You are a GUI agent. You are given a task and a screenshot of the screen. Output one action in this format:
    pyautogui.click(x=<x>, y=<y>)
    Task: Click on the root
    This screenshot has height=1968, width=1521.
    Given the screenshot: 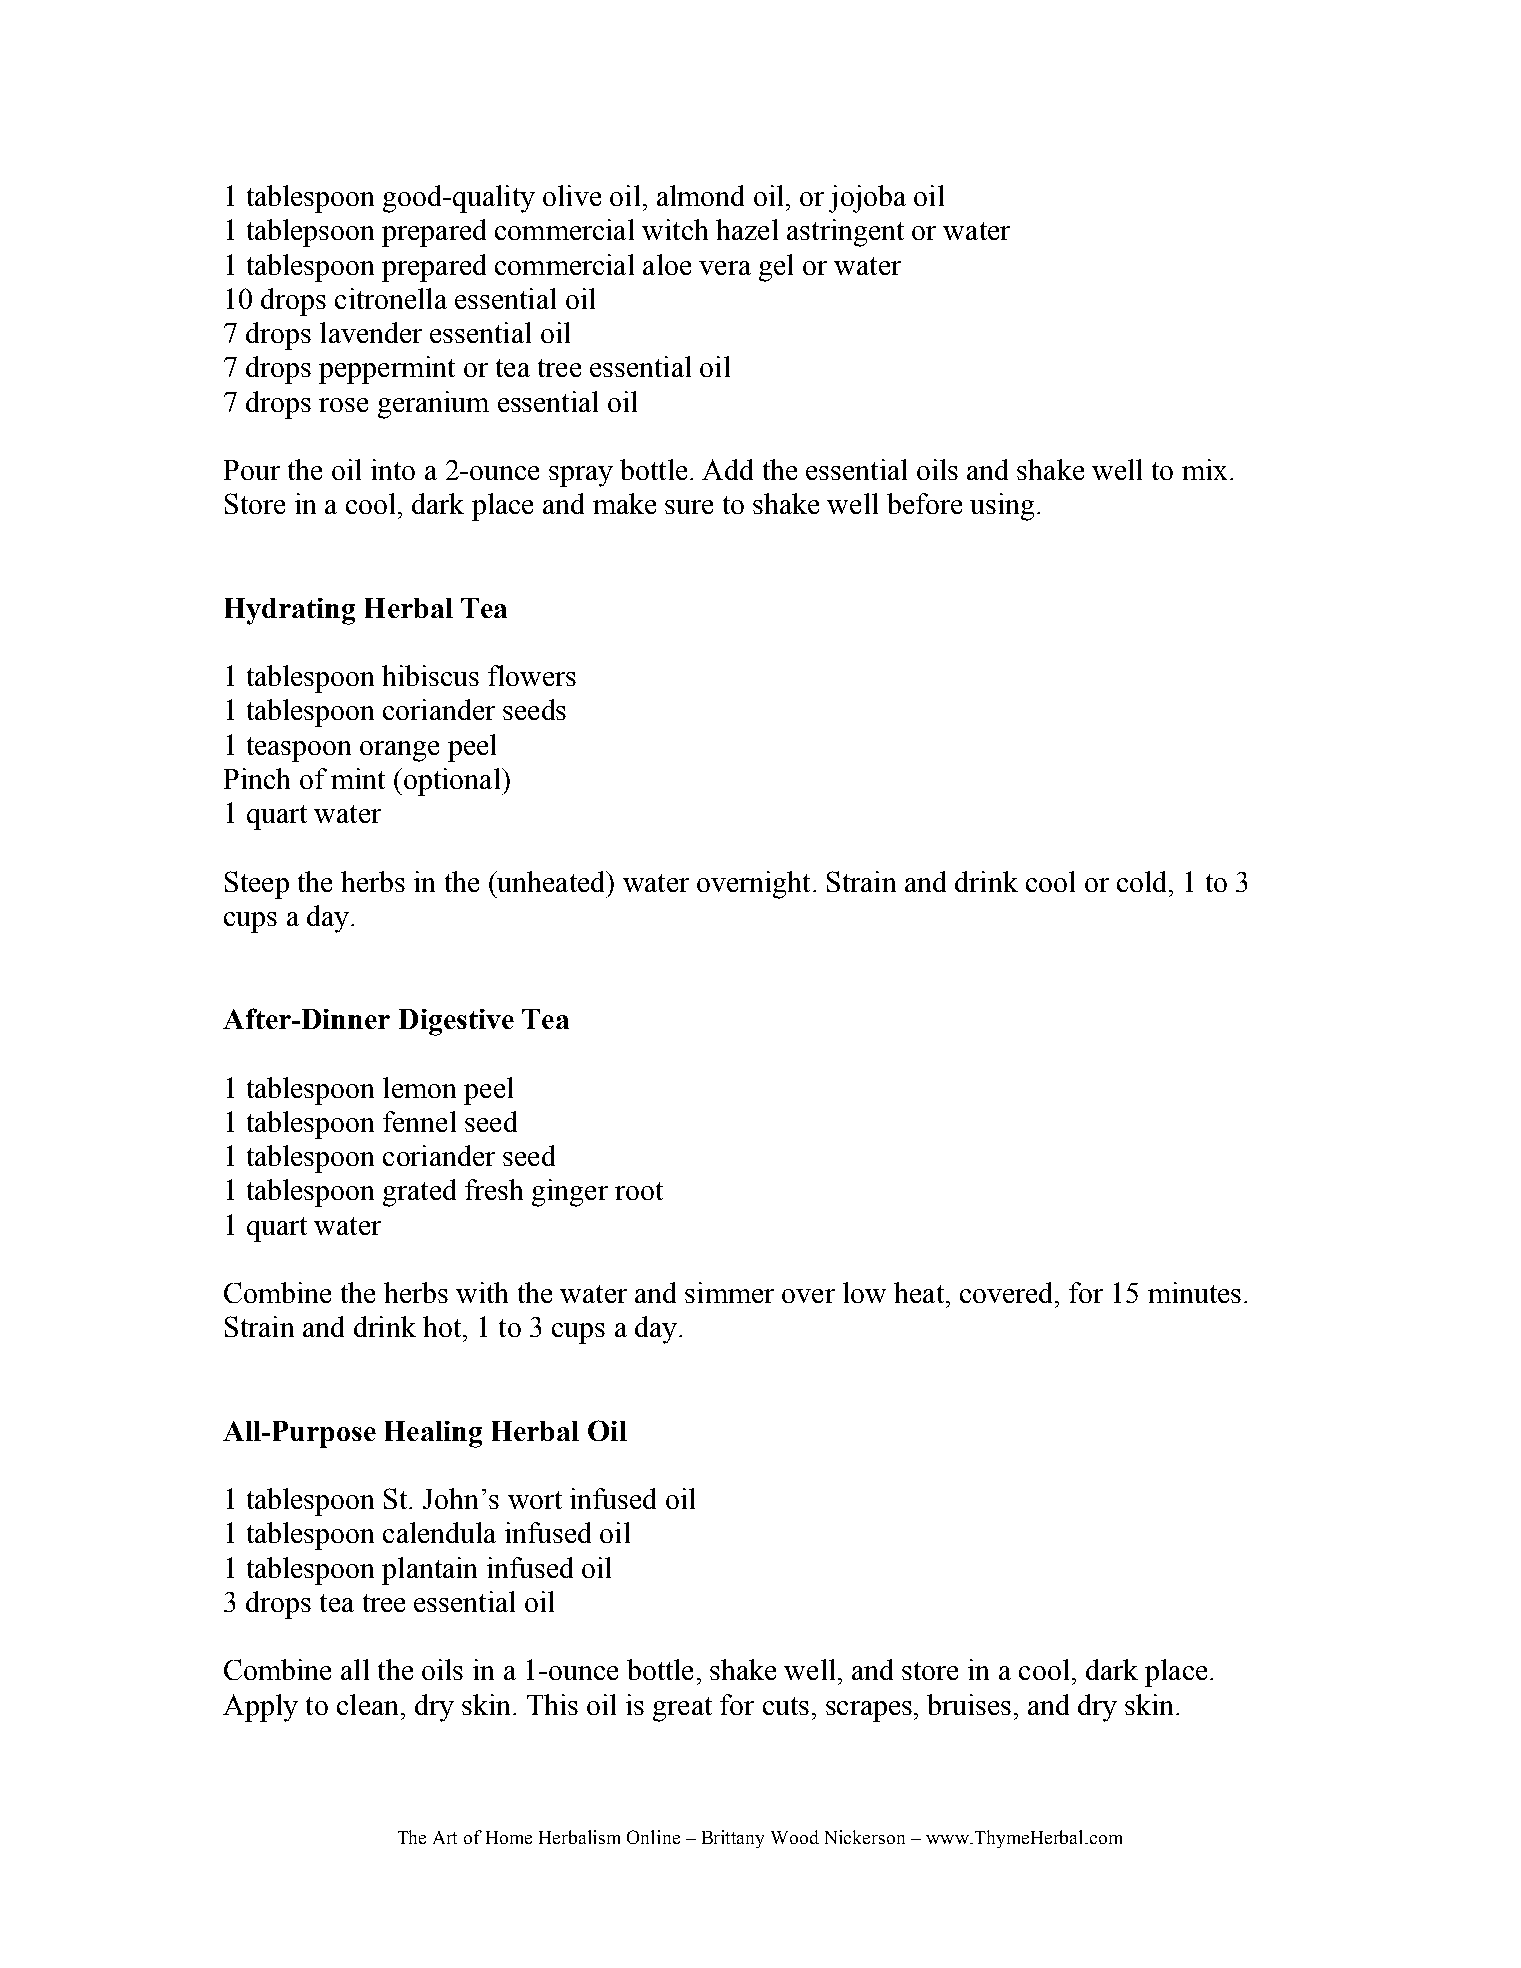 What is the action you would take?
    pyautogui.click(x=639, y=1191)
